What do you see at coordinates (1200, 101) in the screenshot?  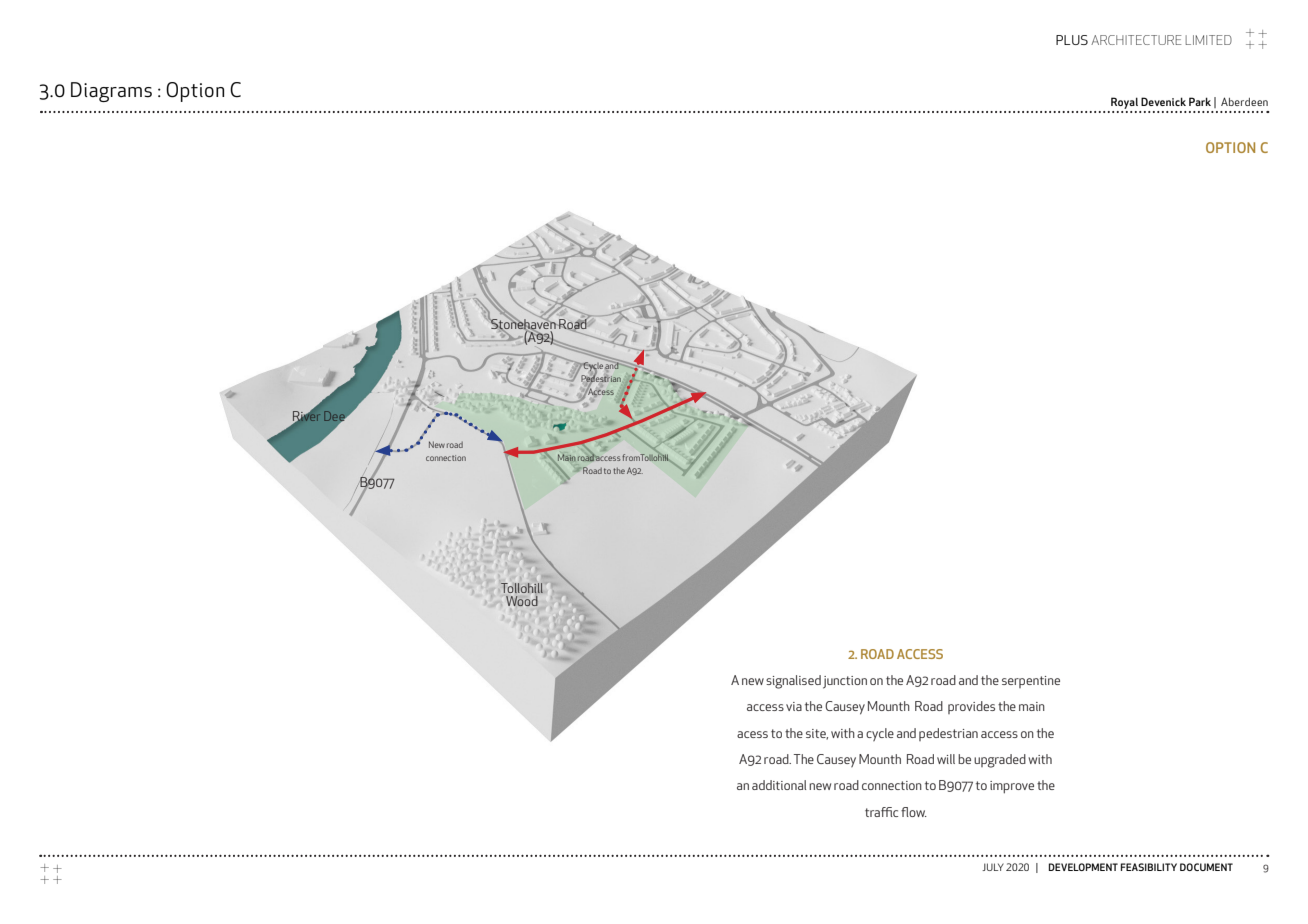 I see `Park` at bounding box center [1200, 101].
